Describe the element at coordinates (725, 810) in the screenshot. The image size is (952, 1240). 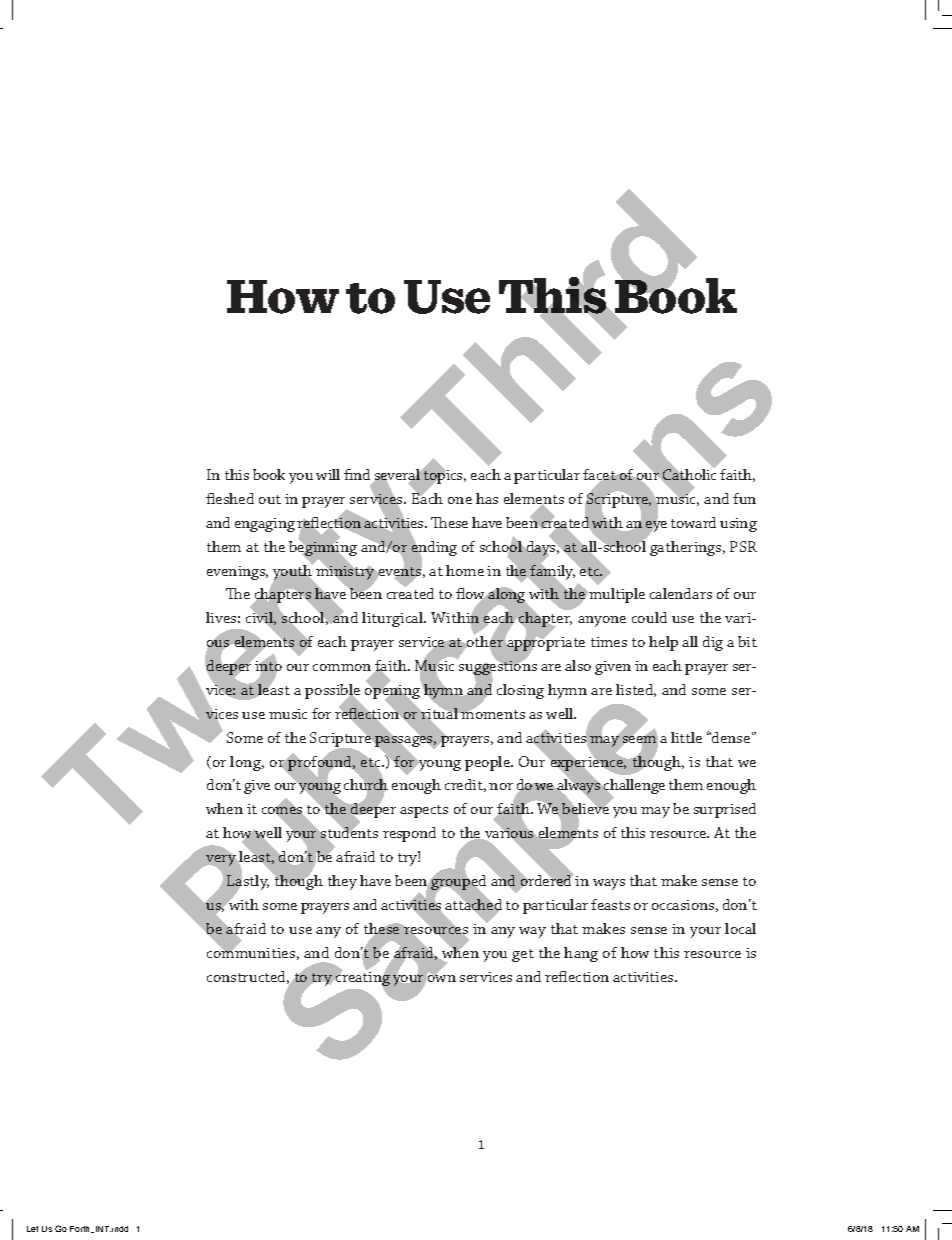
I see `surprised` at that location.
